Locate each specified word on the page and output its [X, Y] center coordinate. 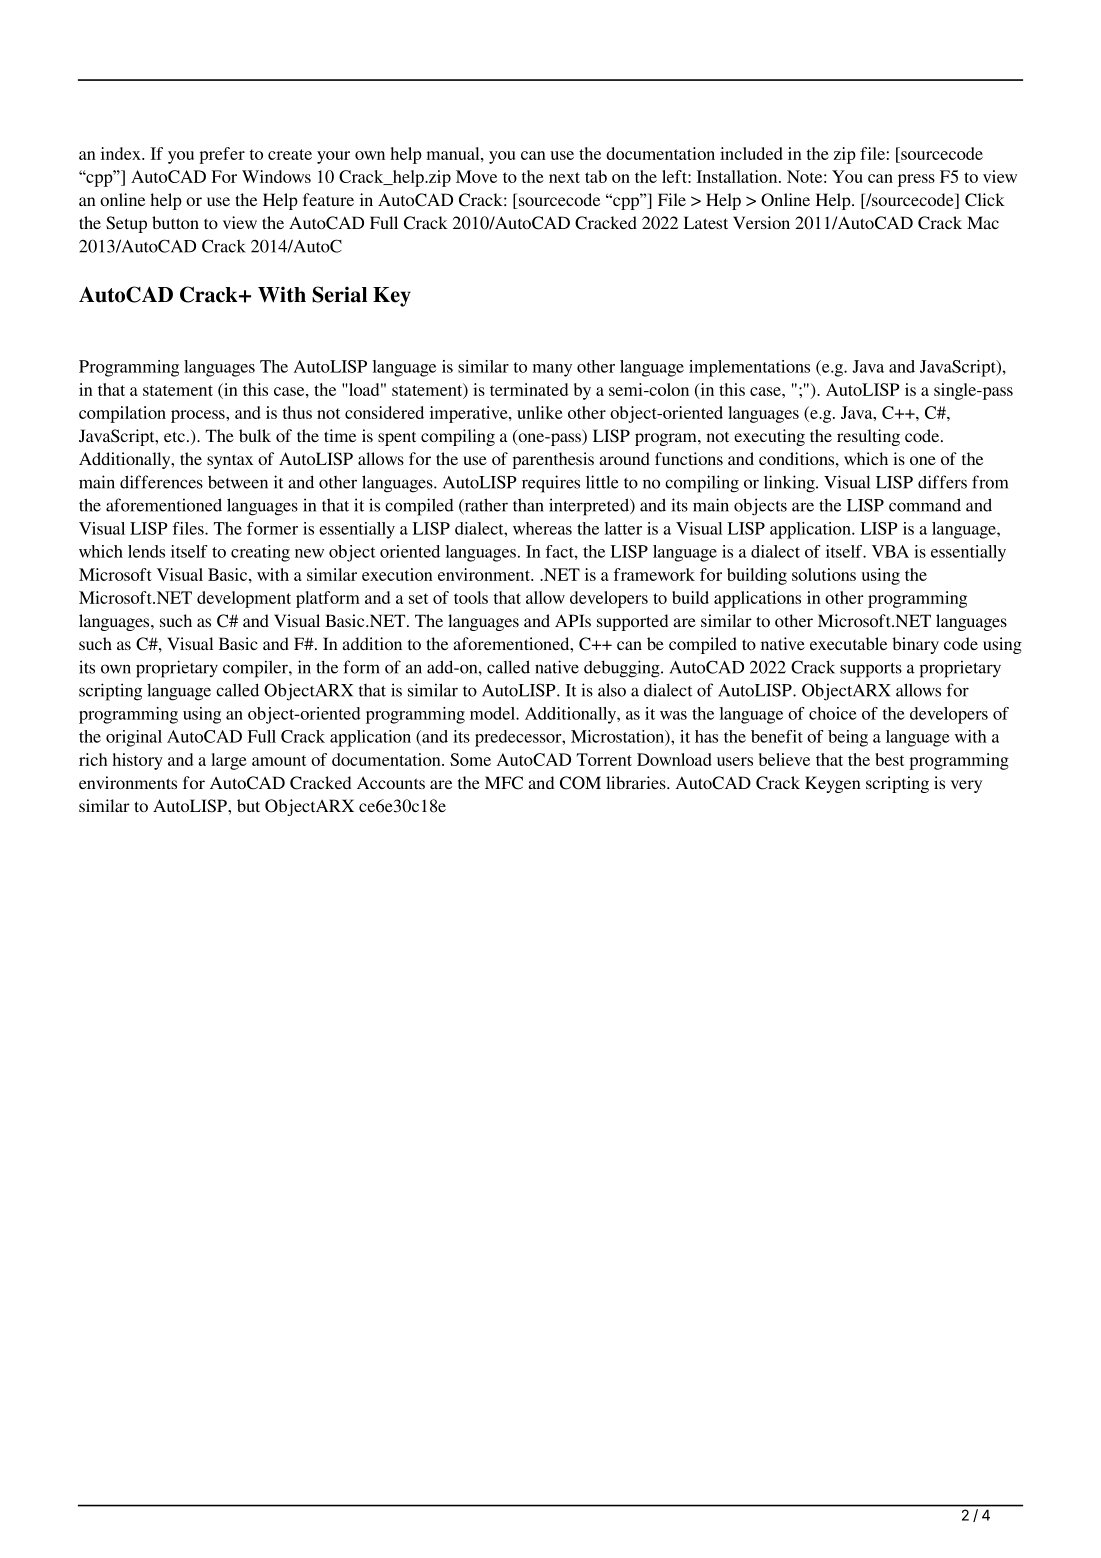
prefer [222, 155]
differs [942, 482]
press [916, 180]
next [564, 177]
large [229, 761]
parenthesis [553, 460]
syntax [230, 461]
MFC [504, 783]
